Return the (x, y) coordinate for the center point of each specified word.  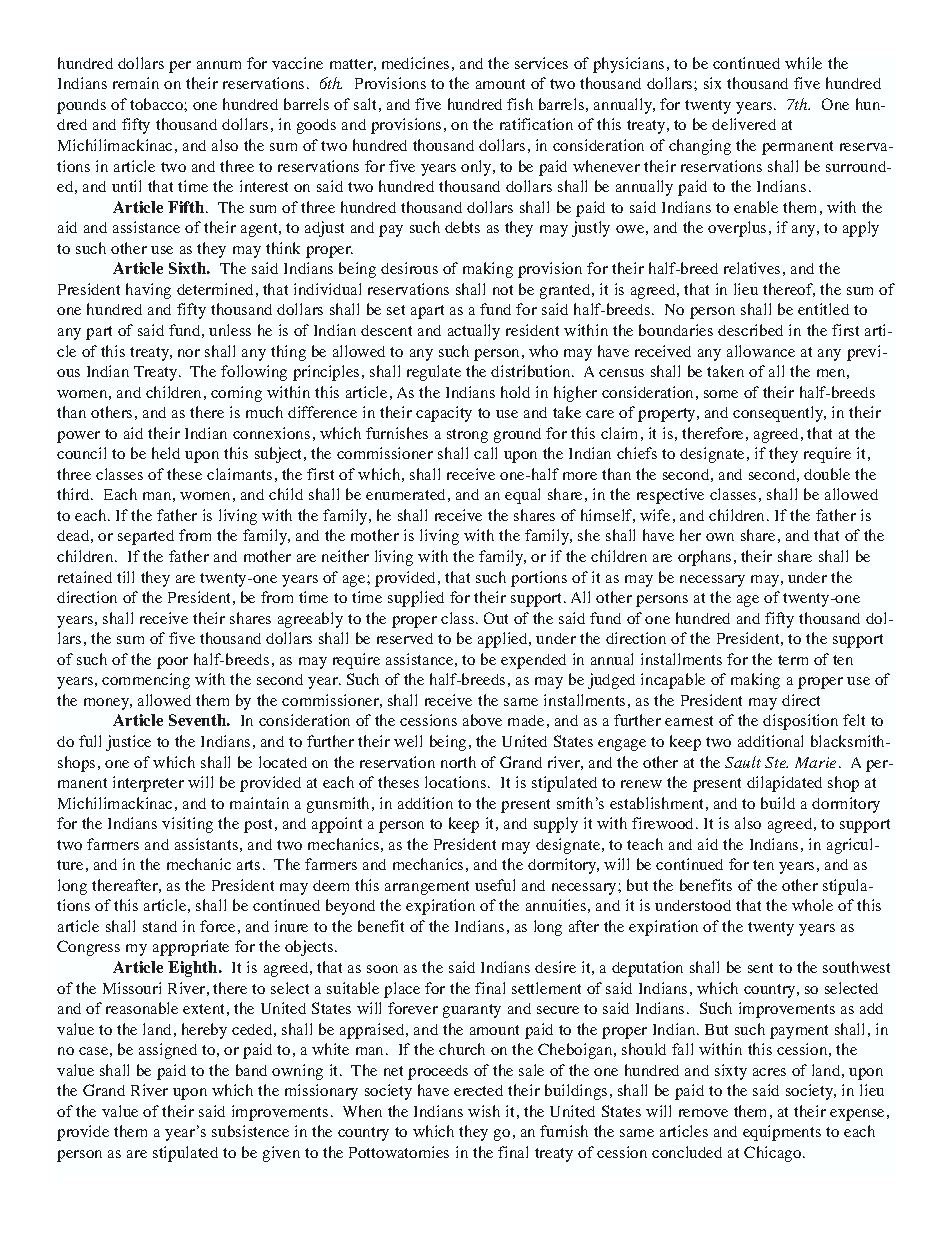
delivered (744, 124)
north (458, 762)
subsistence (250, 1131)
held (166, 453)
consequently (779, 414)
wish (484, 1111)
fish (520, 104)
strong (467, 436)
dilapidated (784, 784)
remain (136, 83)
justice (128, 743)
